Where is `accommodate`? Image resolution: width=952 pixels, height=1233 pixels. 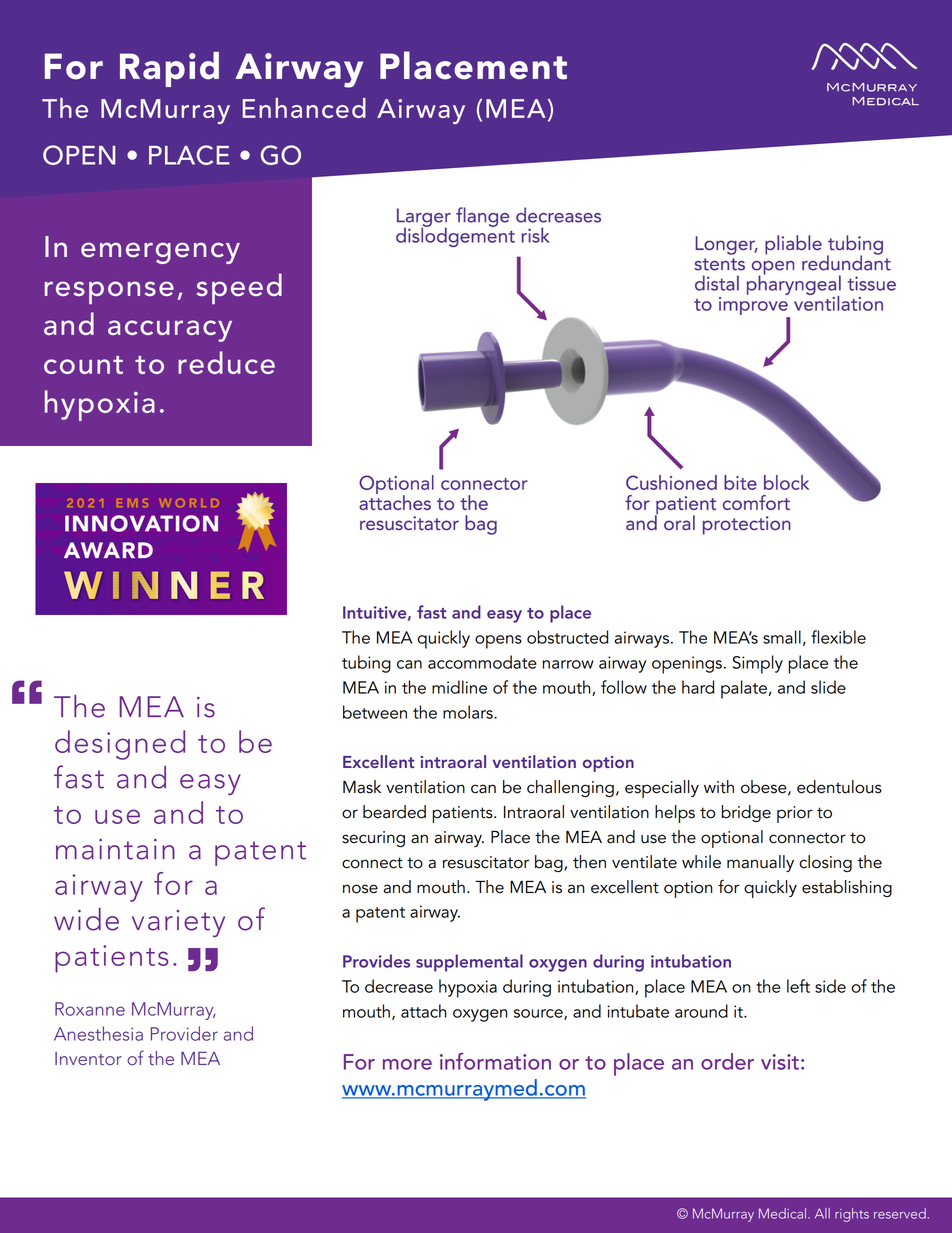 accommodate is located at coordinates (482, 662).
